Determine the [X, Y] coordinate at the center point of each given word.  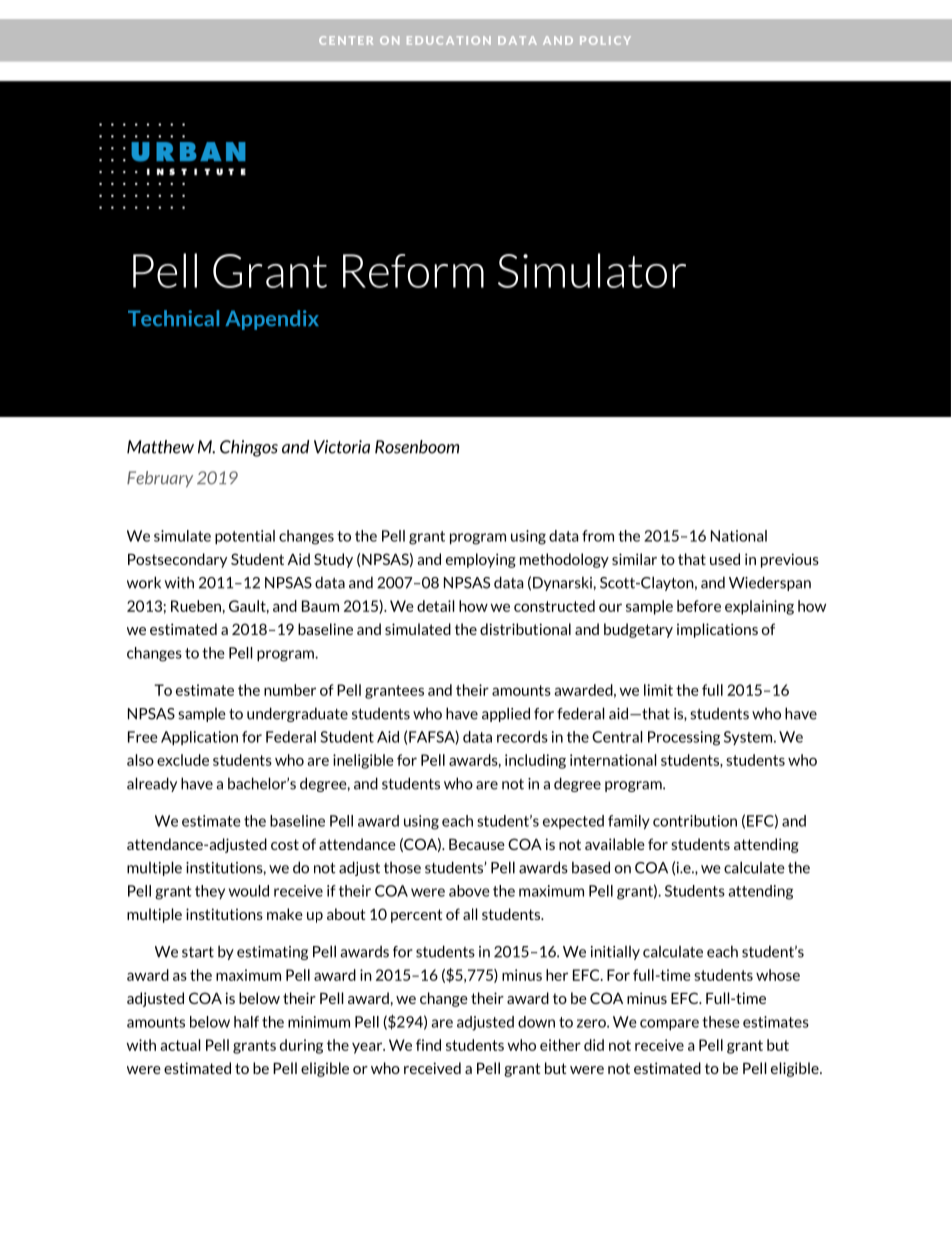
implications [717, 630]
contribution [695, 821]
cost [285, 844]
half [246, 1022]
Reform [413, 271]
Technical [173, 318]
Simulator [592, 270]
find [428, 1045]
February [160, 479]
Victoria [342, 447]
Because [477, 844]
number [290, 690]
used [725, 559]
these [721, 1022]
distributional [525, 629]
